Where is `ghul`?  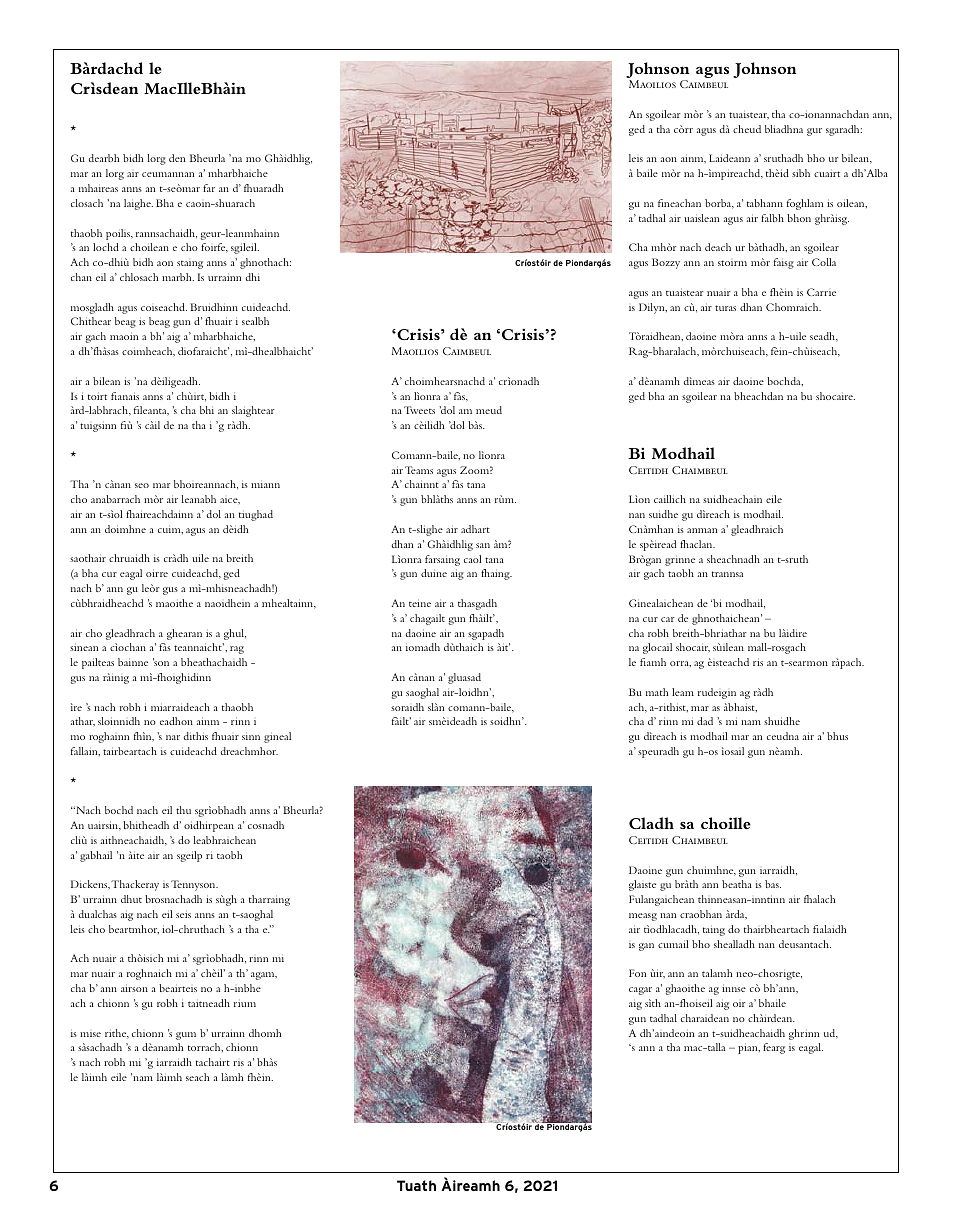 ghul is located at coordinates (235, 634).
